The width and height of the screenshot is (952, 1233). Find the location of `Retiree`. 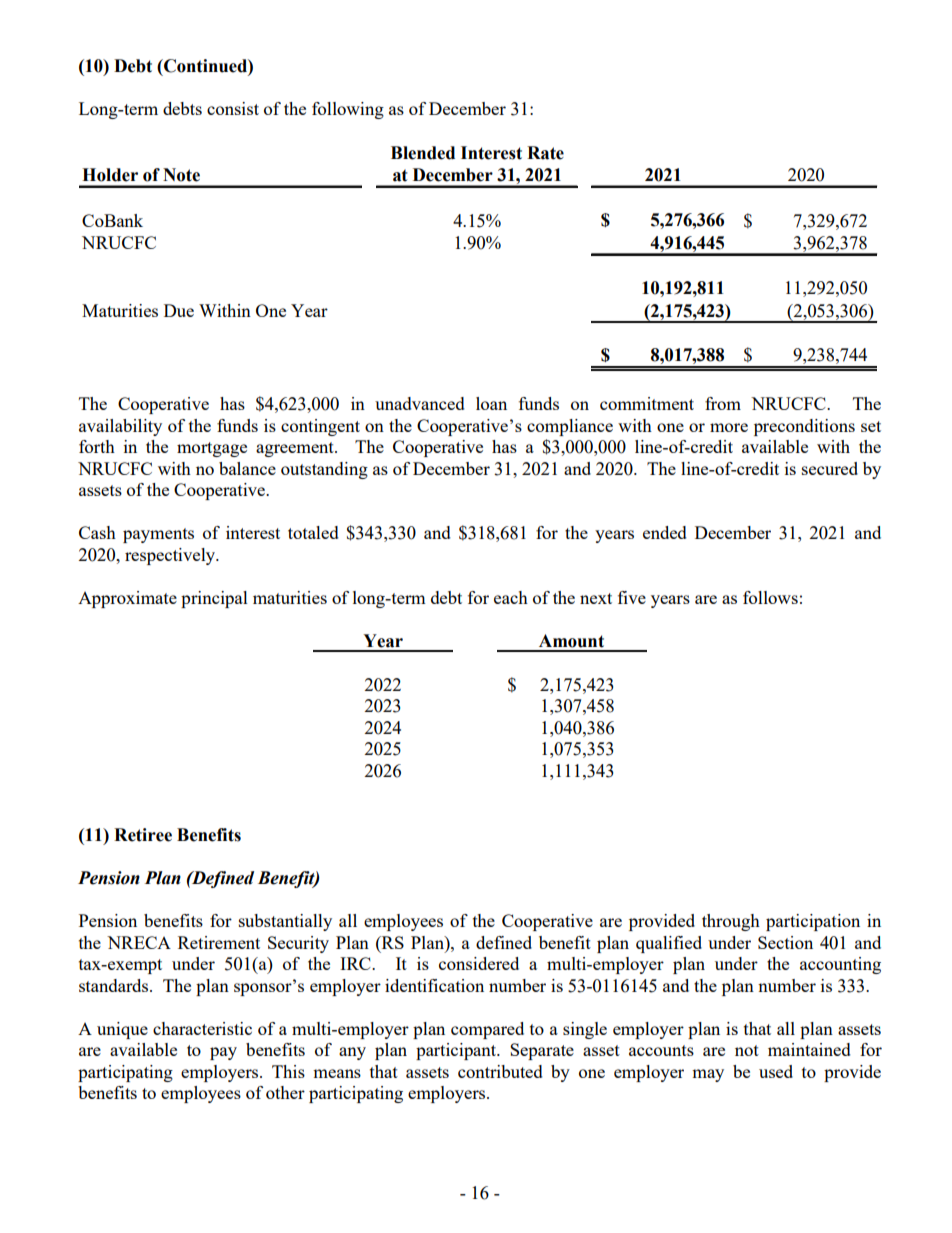

Retiree is located at coordinates (143, 835).
